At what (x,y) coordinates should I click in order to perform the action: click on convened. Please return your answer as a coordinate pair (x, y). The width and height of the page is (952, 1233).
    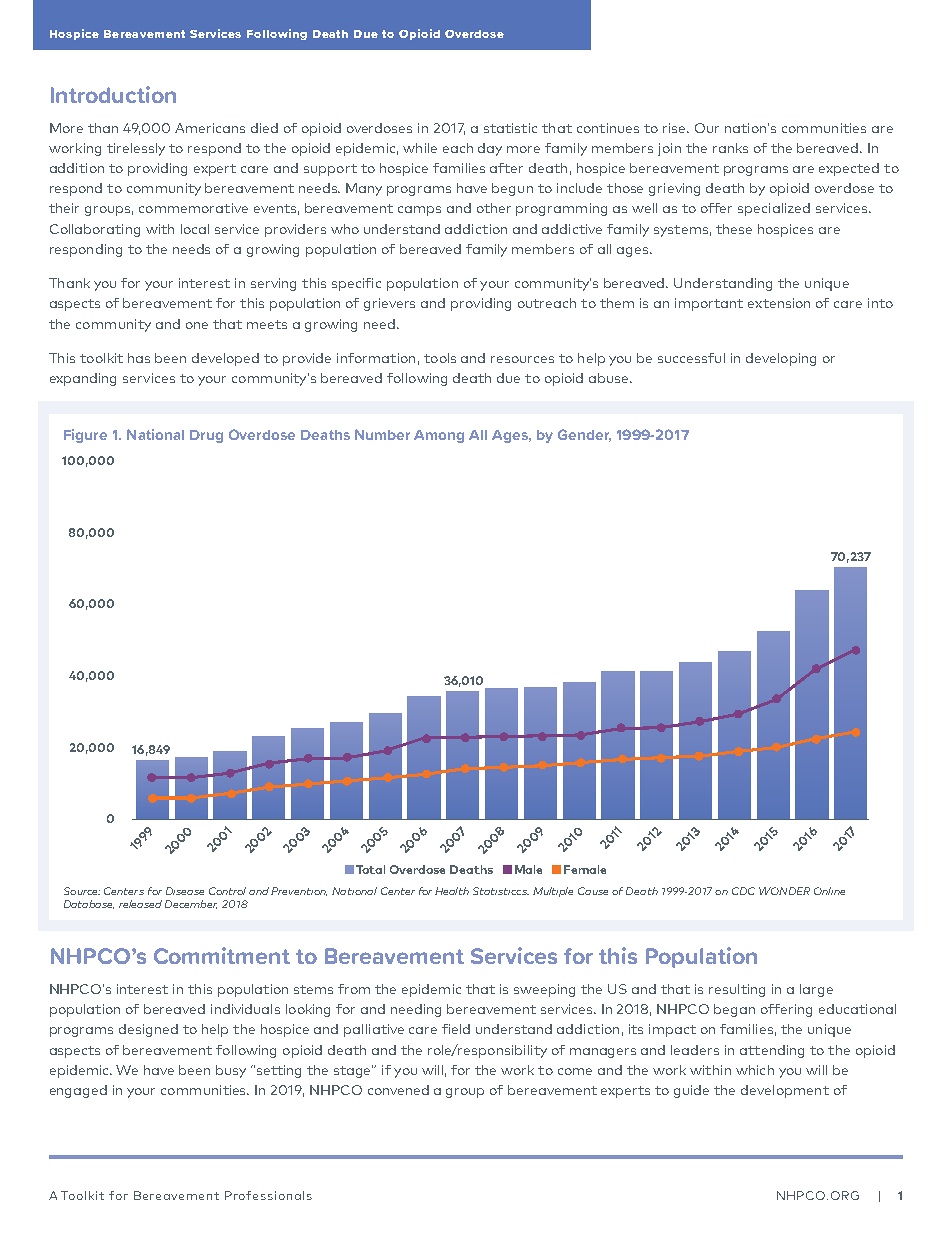
    Looking at the image, I should click on (398, 1090).
